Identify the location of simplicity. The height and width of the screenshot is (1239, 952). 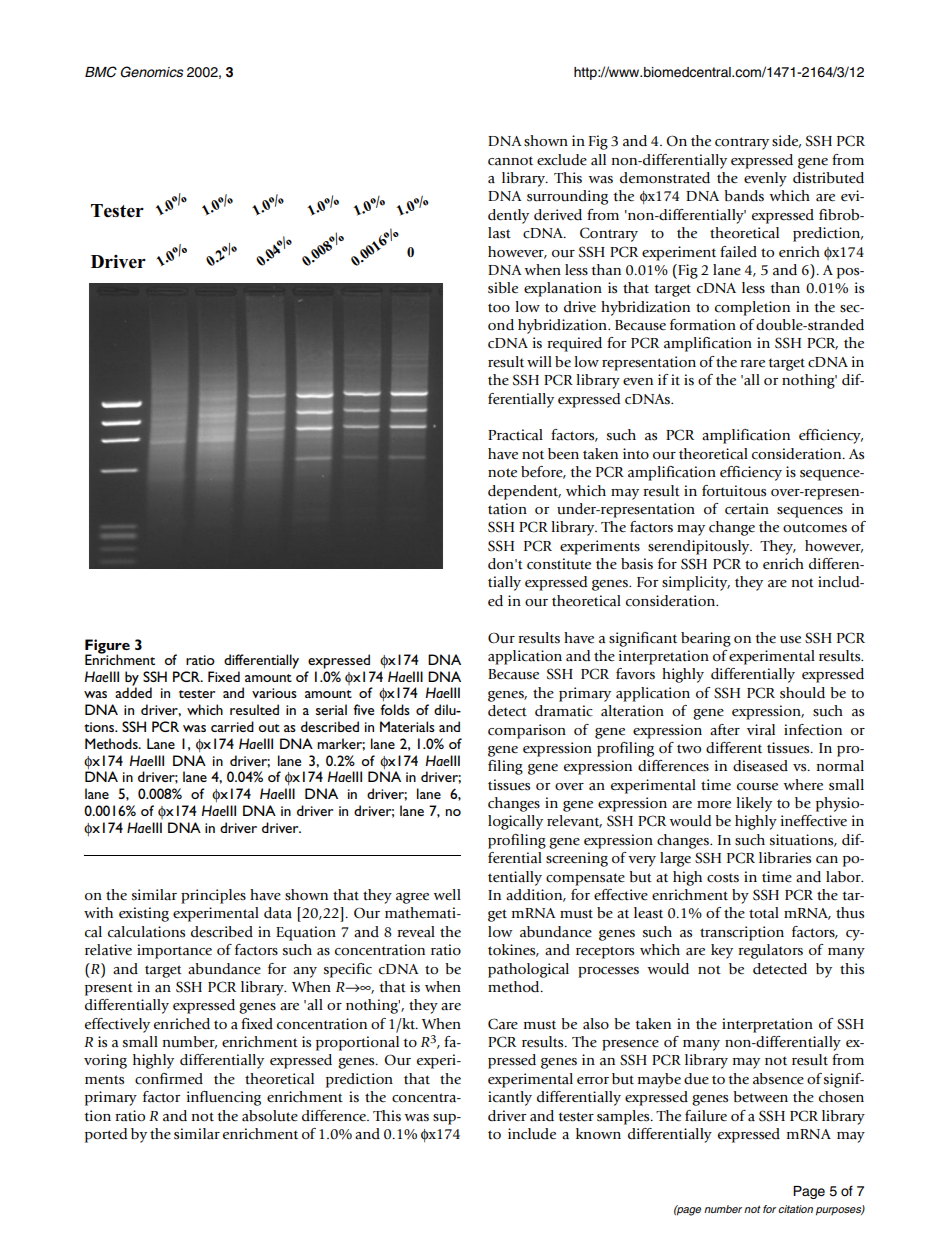
(696, 583).
